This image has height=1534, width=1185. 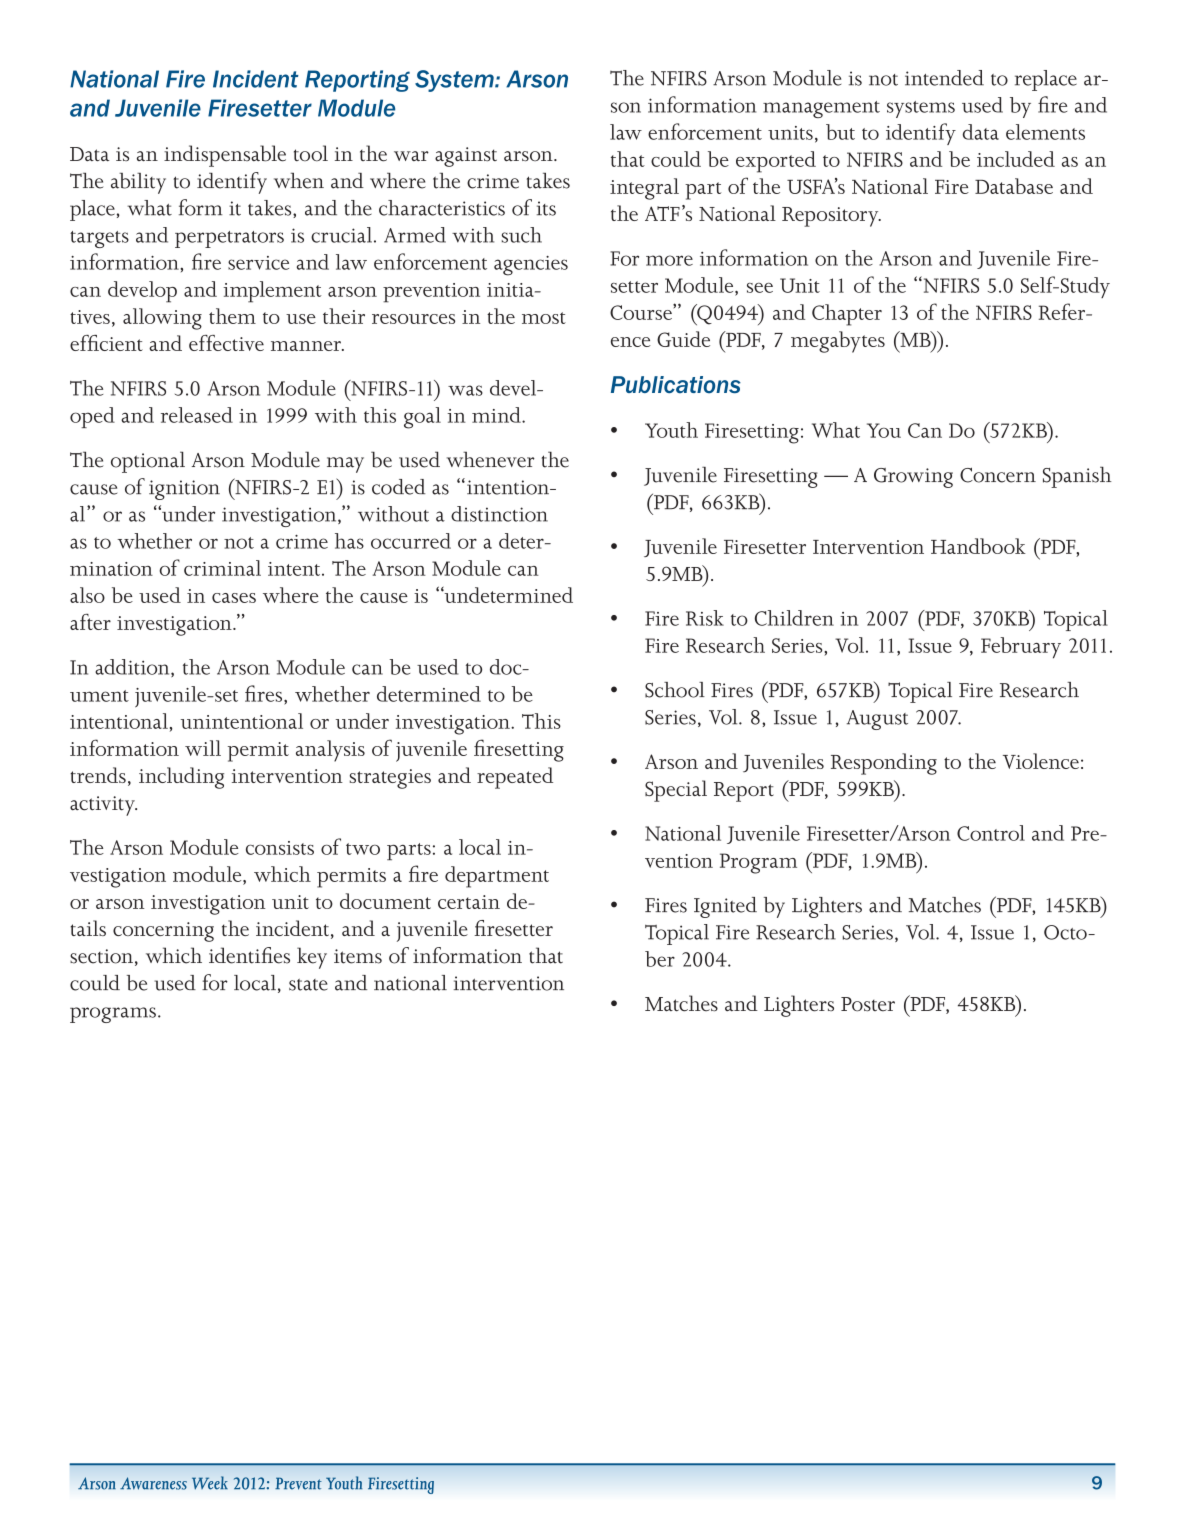 I want to click on intended, so click(x=944, y=78).
